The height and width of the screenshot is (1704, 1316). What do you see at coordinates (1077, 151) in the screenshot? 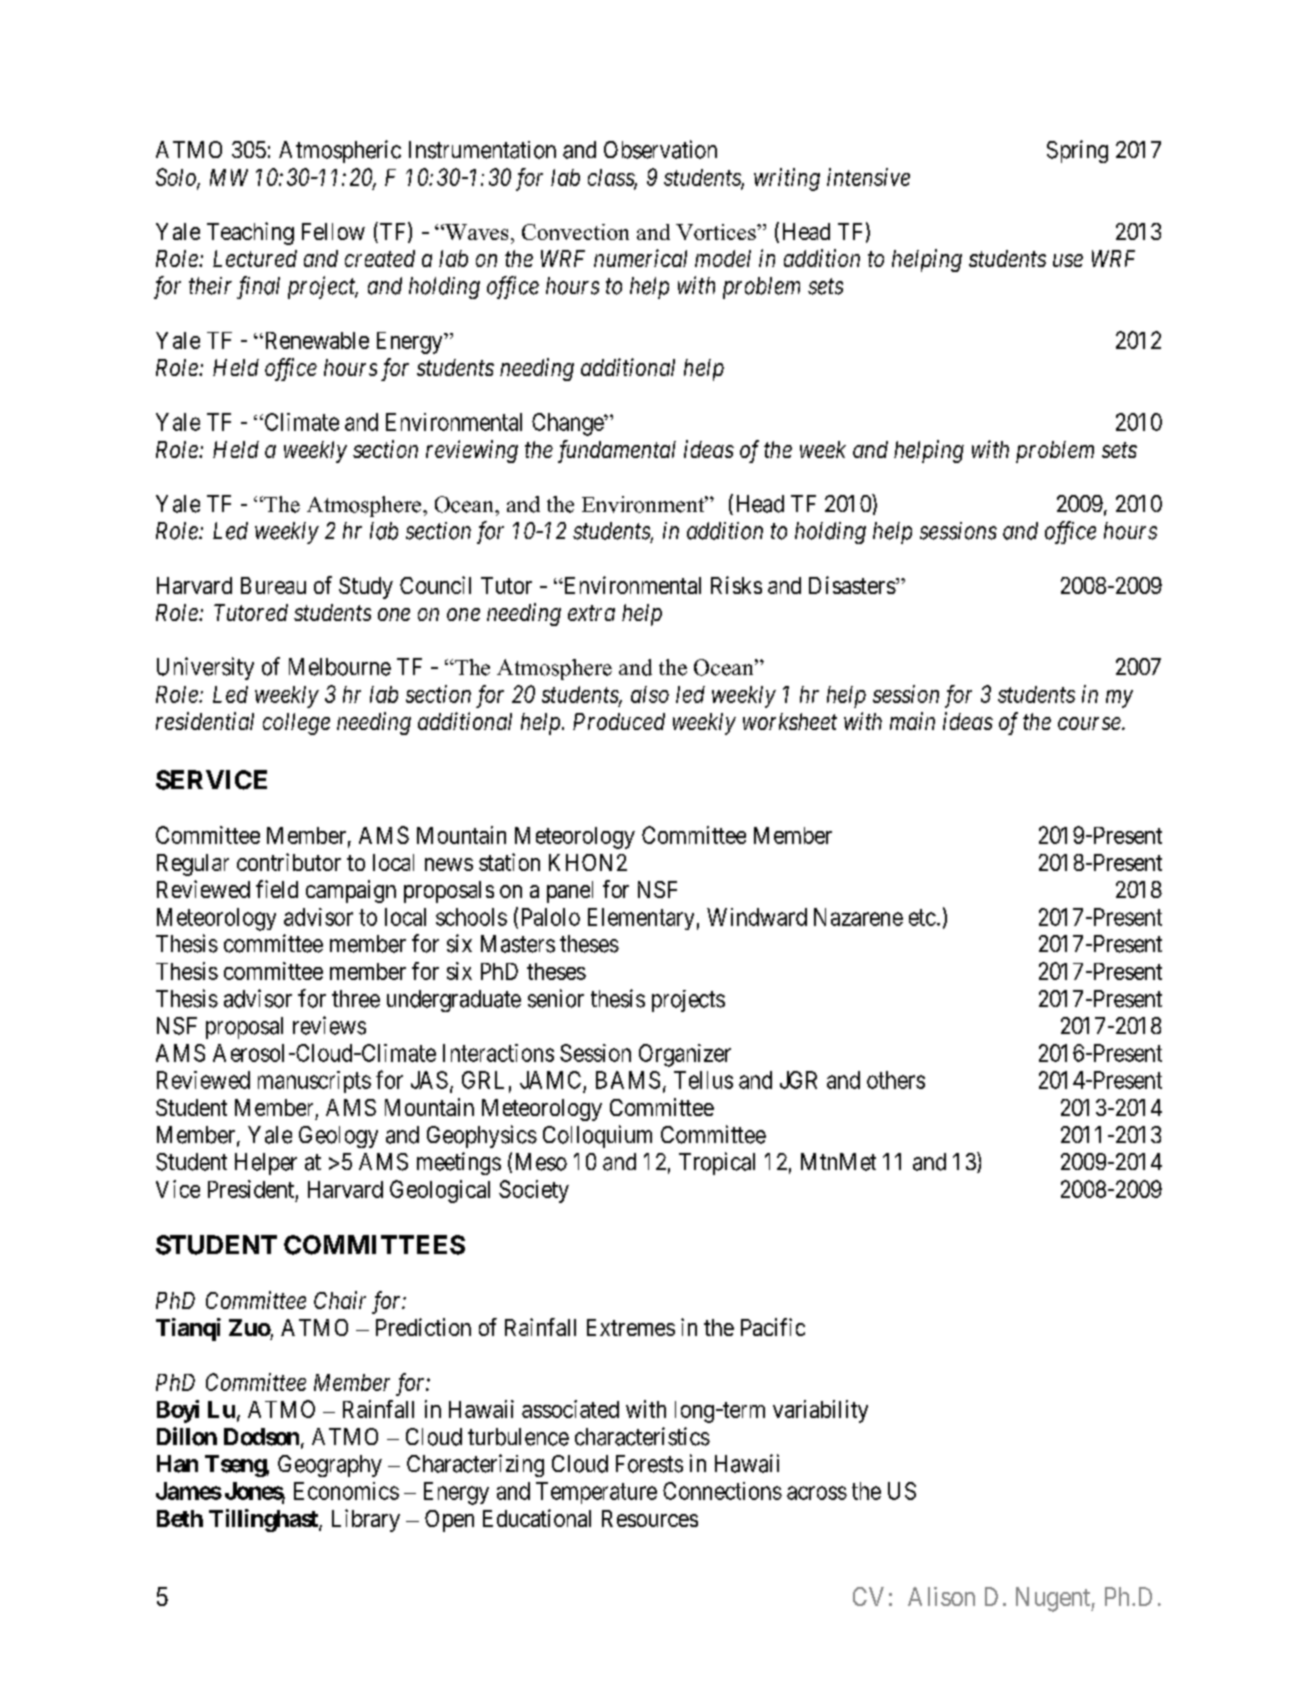
I see `Spring` at bounding box center [1077, 151].
